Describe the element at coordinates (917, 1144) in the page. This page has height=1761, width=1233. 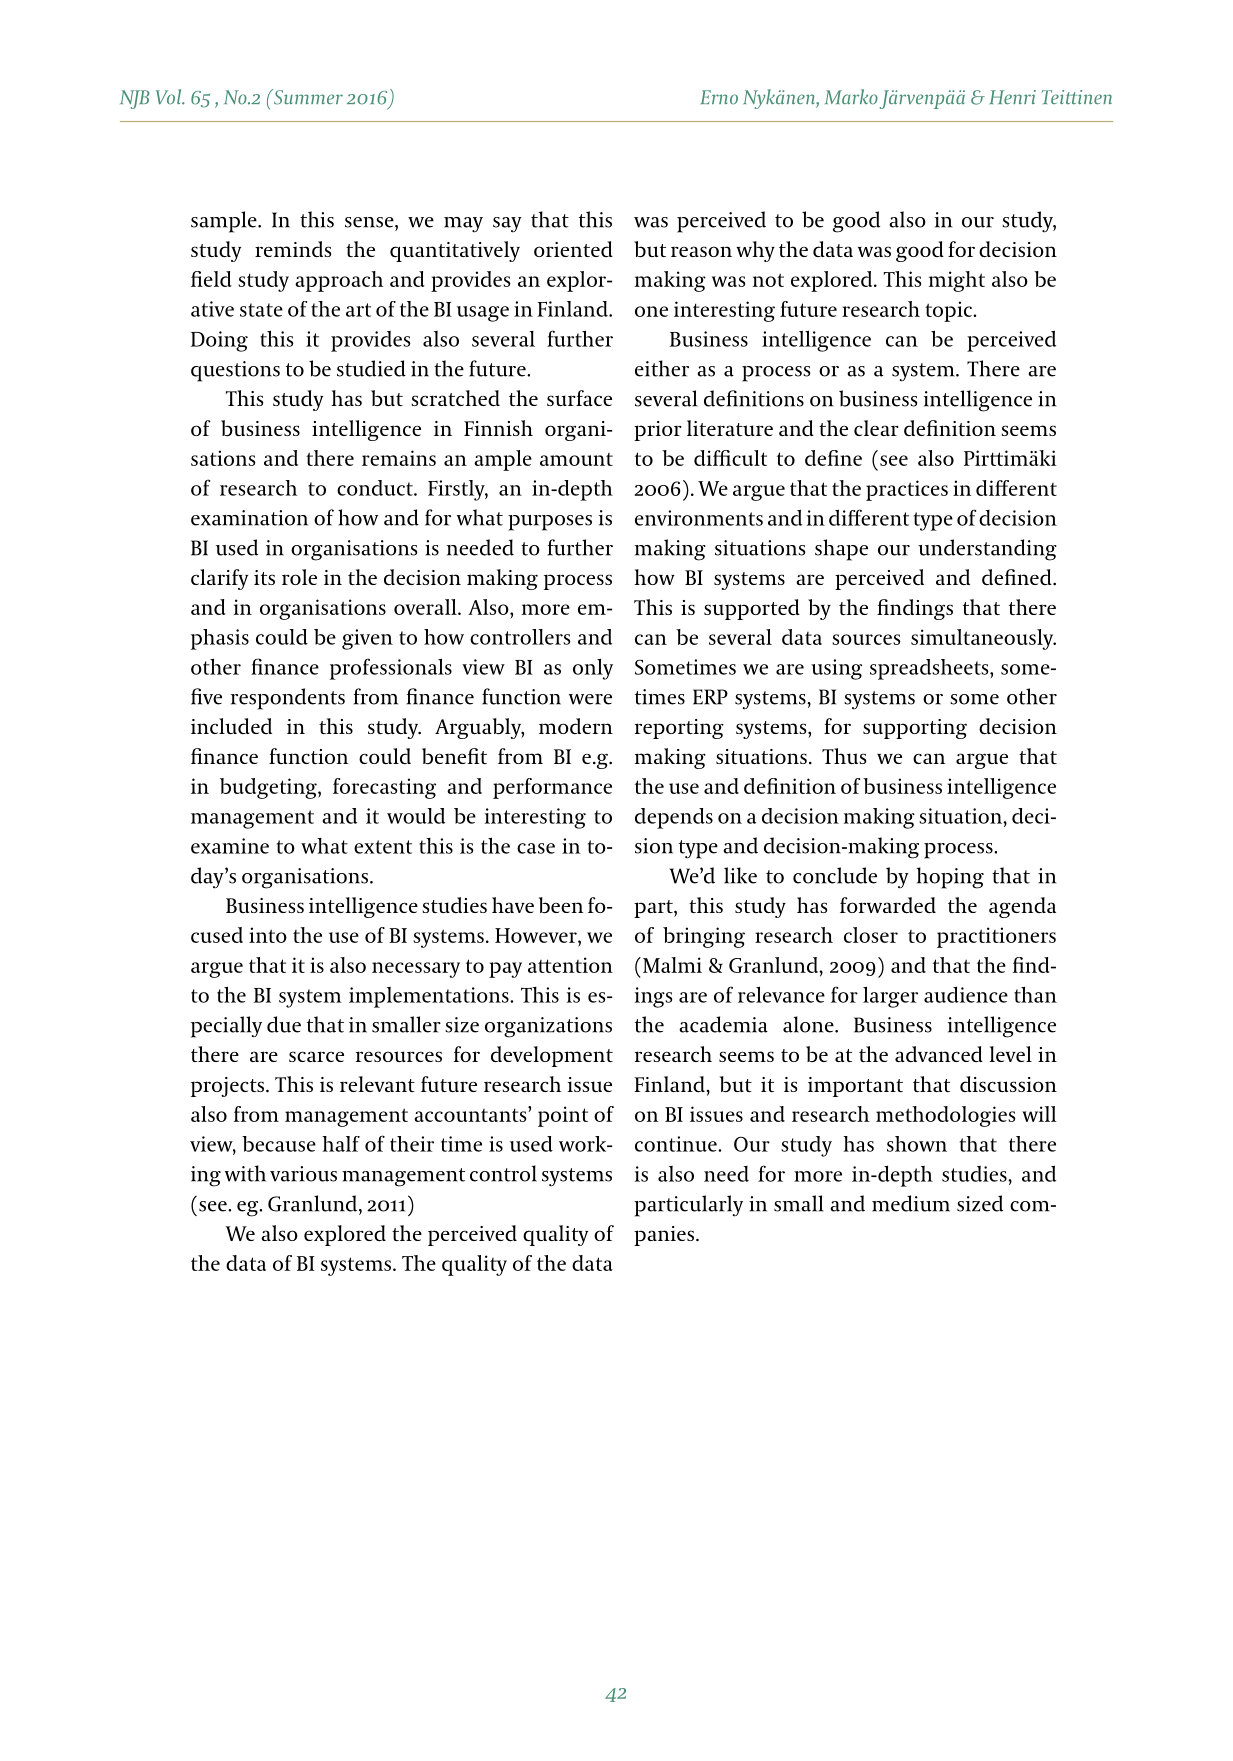
I see `shown` at that location.
